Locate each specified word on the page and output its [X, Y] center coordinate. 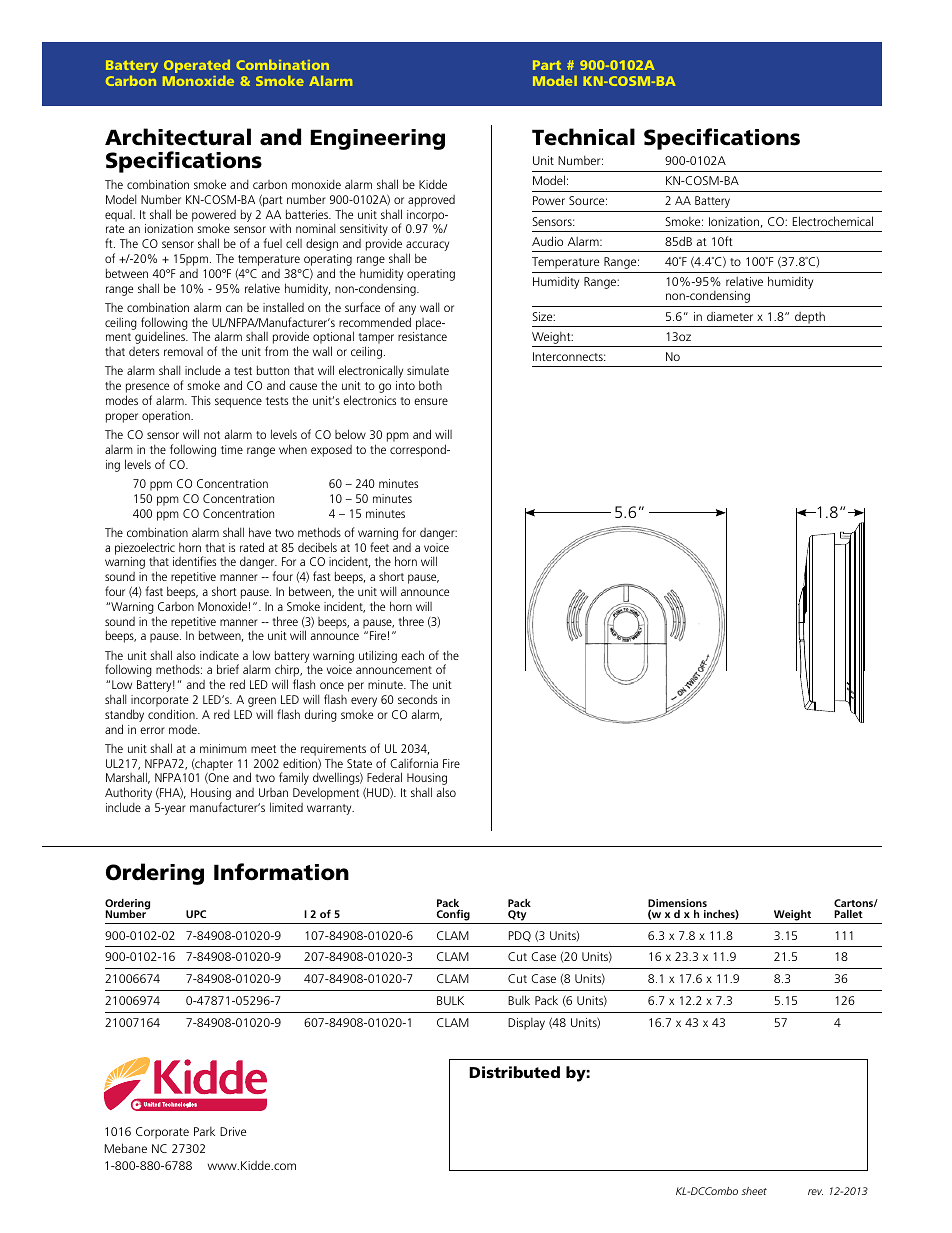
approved [431, 201]
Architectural [178, 137]
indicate [219, 655]
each [412, 655]
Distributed [514, 1072]
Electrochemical [833, 221]
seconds [417, 699]
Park [204, 1131]
